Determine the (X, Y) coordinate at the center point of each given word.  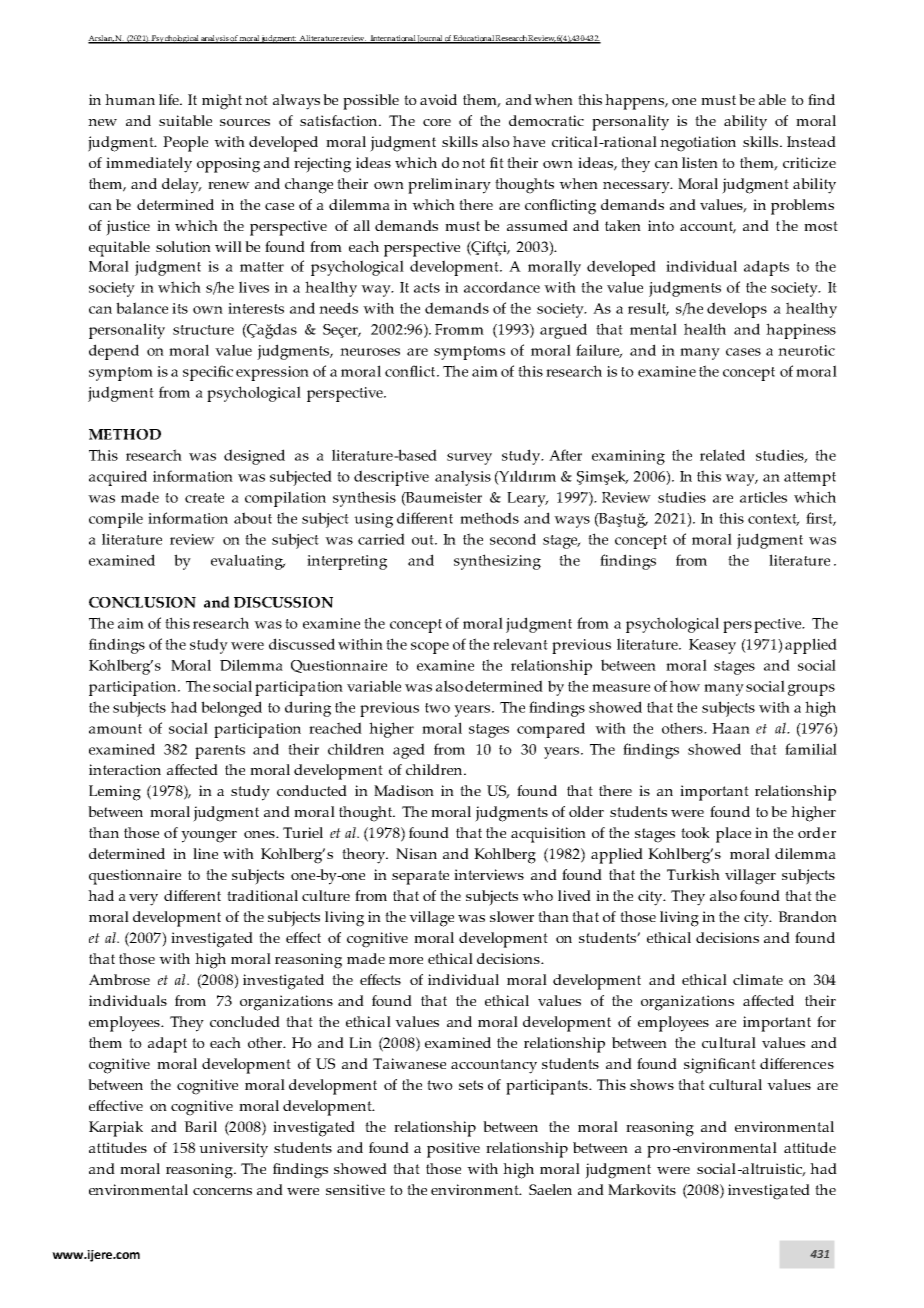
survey (469, 459)
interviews (489, 874)
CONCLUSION (142, 602)
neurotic (806, 350)
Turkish (693, 874)
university (233, 1150)
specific (208, 373)
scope (430, 648)
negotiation (698, 144)
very (143, 900)
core (437, 122)
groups (811, 690)
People (185, 144)
